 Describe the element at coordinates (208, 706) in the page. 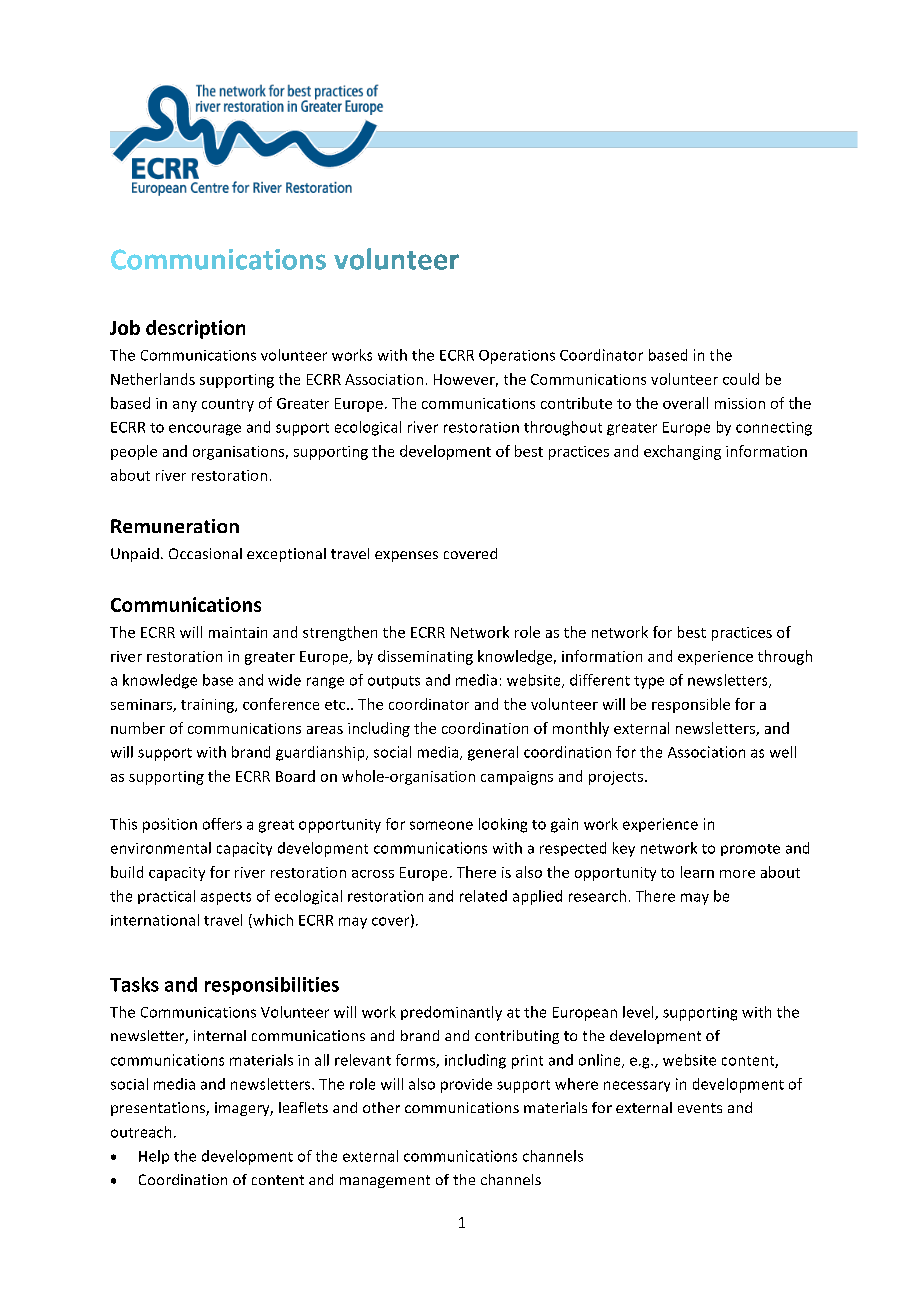

I see `training` at that location.
